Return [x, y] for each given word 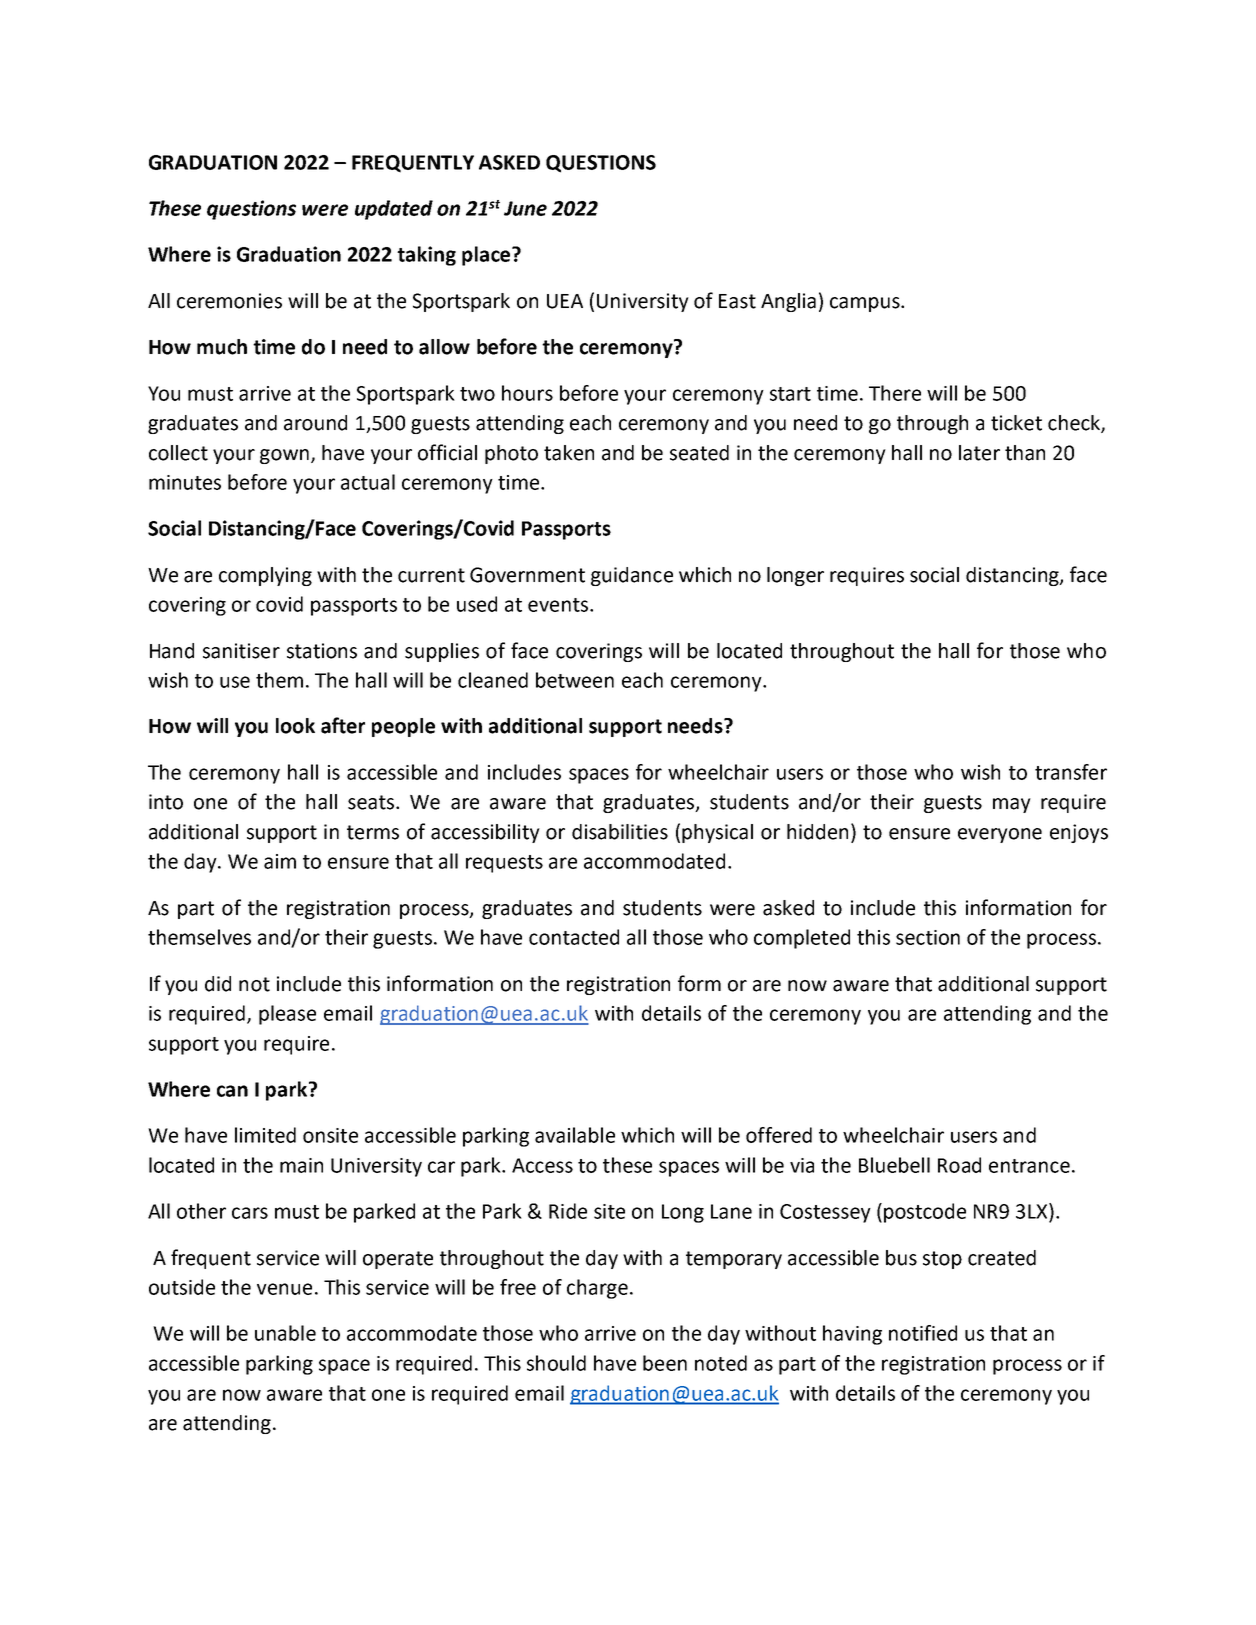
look [295, 726]
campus [866, 304]
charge [597, 1289]
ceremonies [229, 301]
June [525, 208]
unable [285, 1333]
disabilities [620, 832]
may [1012, 805]
